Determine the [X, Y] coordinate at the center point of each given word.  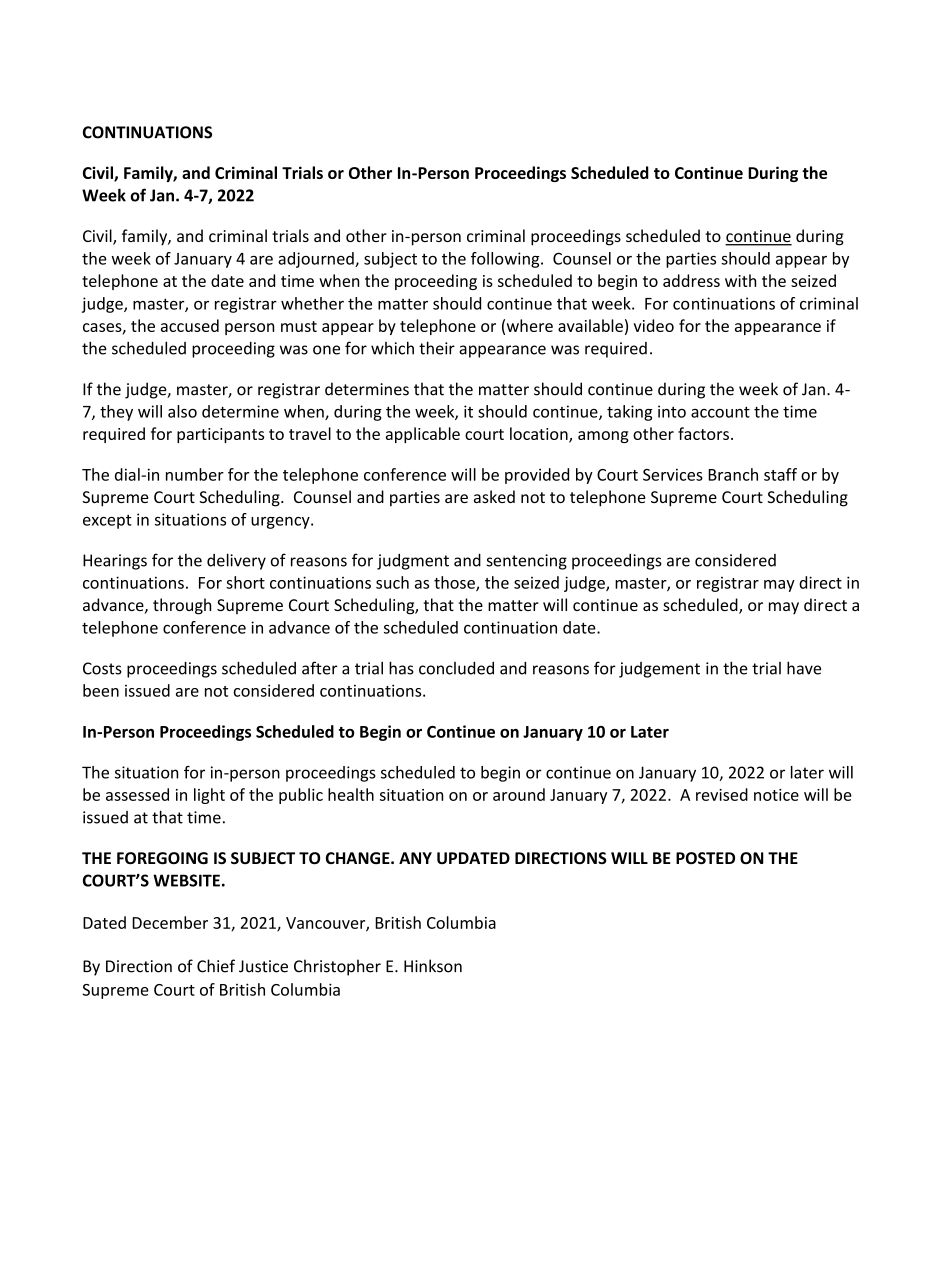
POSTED [705, 858]
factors [703, 433]
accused [190, 325]
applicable [423, 435]
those [455, 583]
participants [220, 435]
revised [722, 794]
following [506, 260]
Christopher [337, 967]
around [519, 794]
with [740, 280]
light [209, 796]
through [182, 606]
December [170, 922]
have [804, 668]
